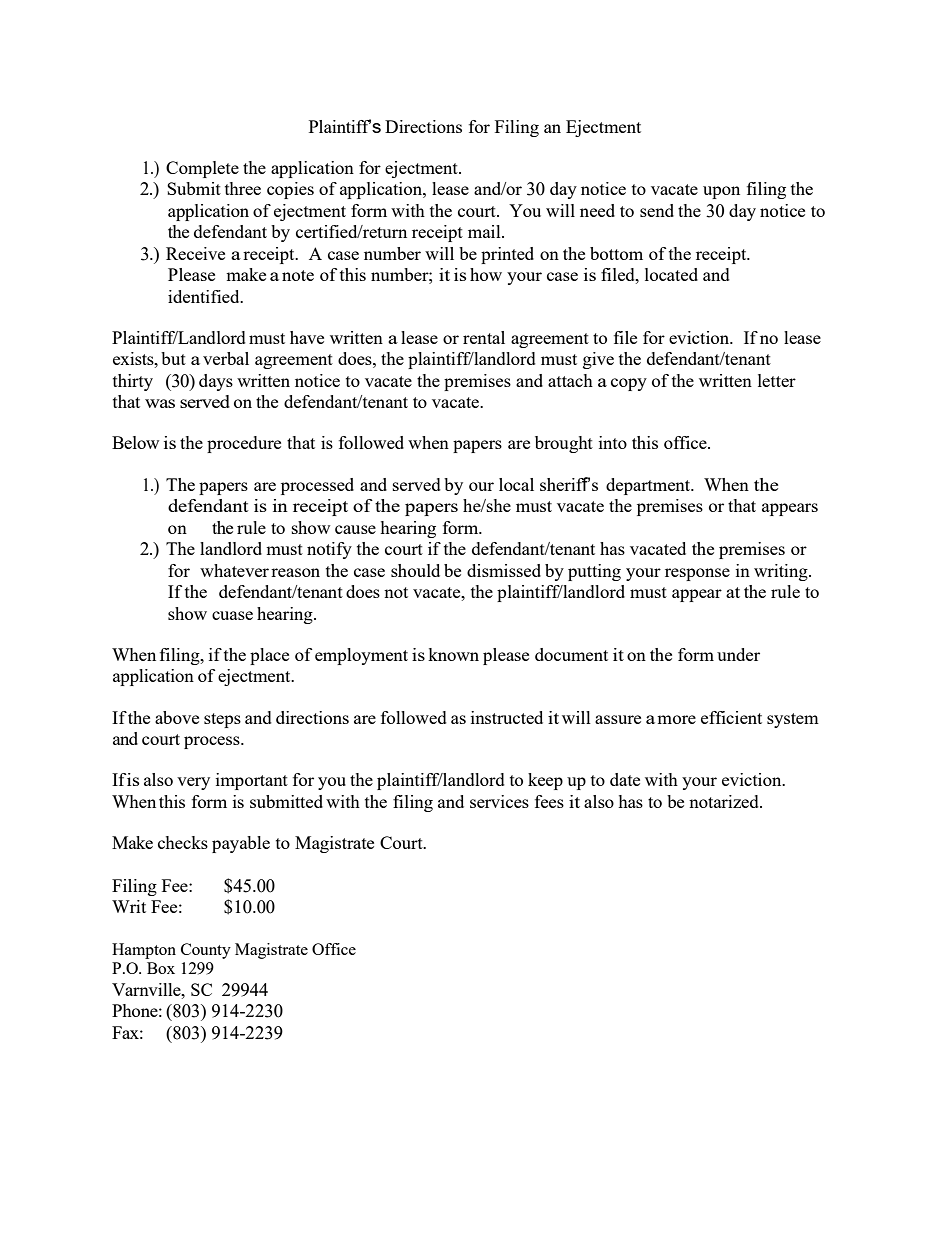  What do you see at coordinates (499, 801) in the page?
I see `services` at bounding box center [499, 801].
